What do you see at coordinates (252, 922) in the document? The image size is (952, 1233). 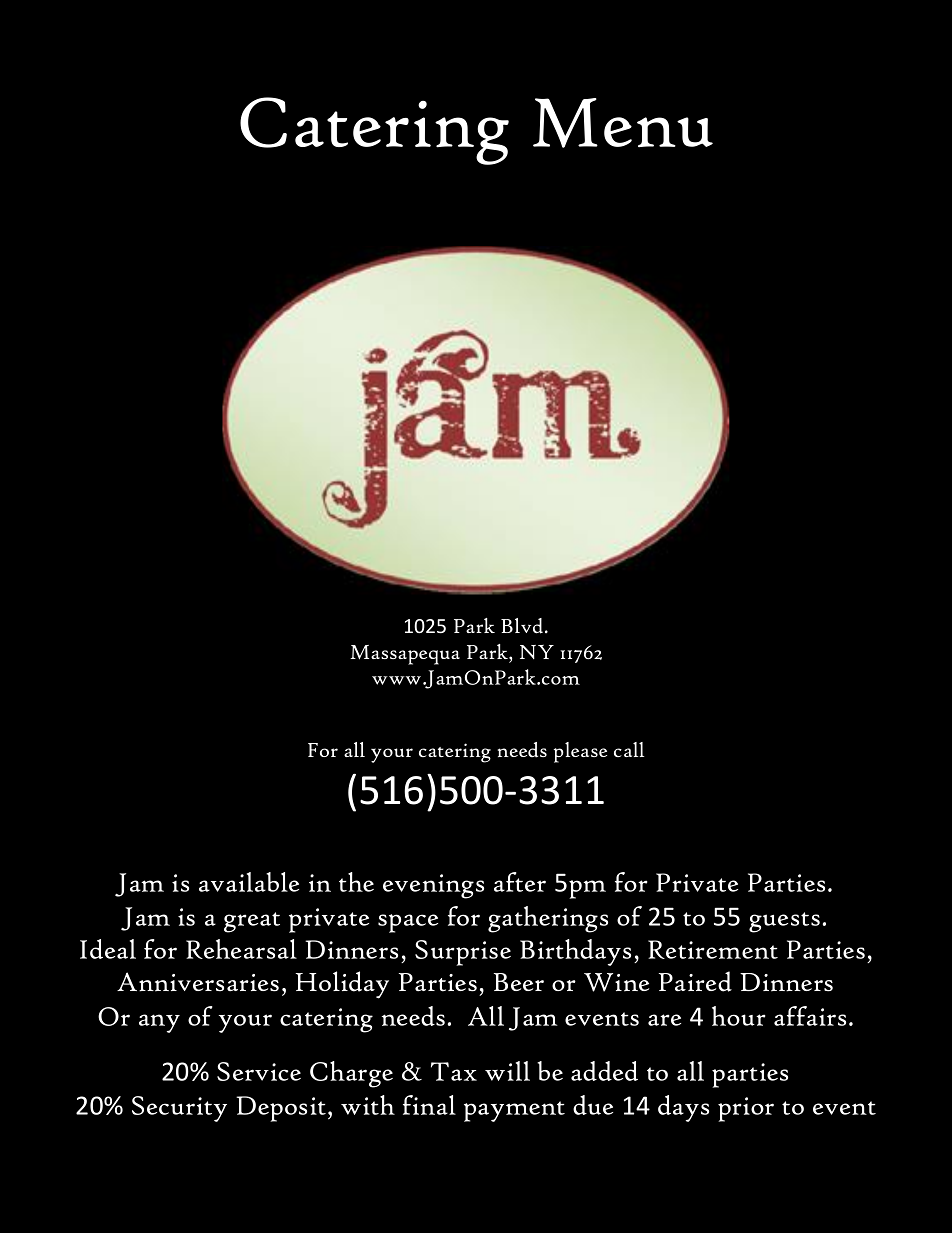 I see `great` at bounding box center [252, 922].
